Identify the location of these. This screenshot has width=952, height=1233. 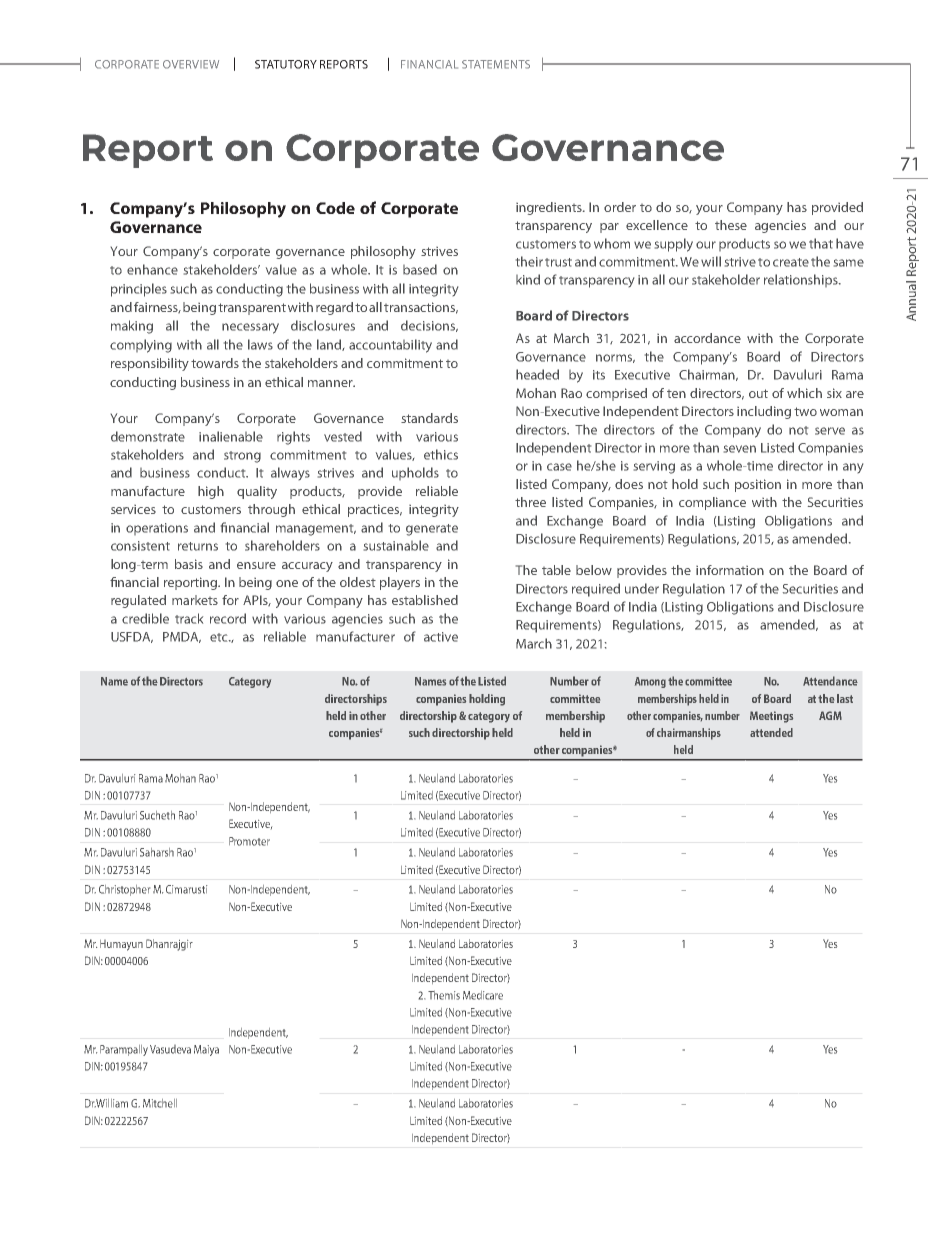
(731, 225).
